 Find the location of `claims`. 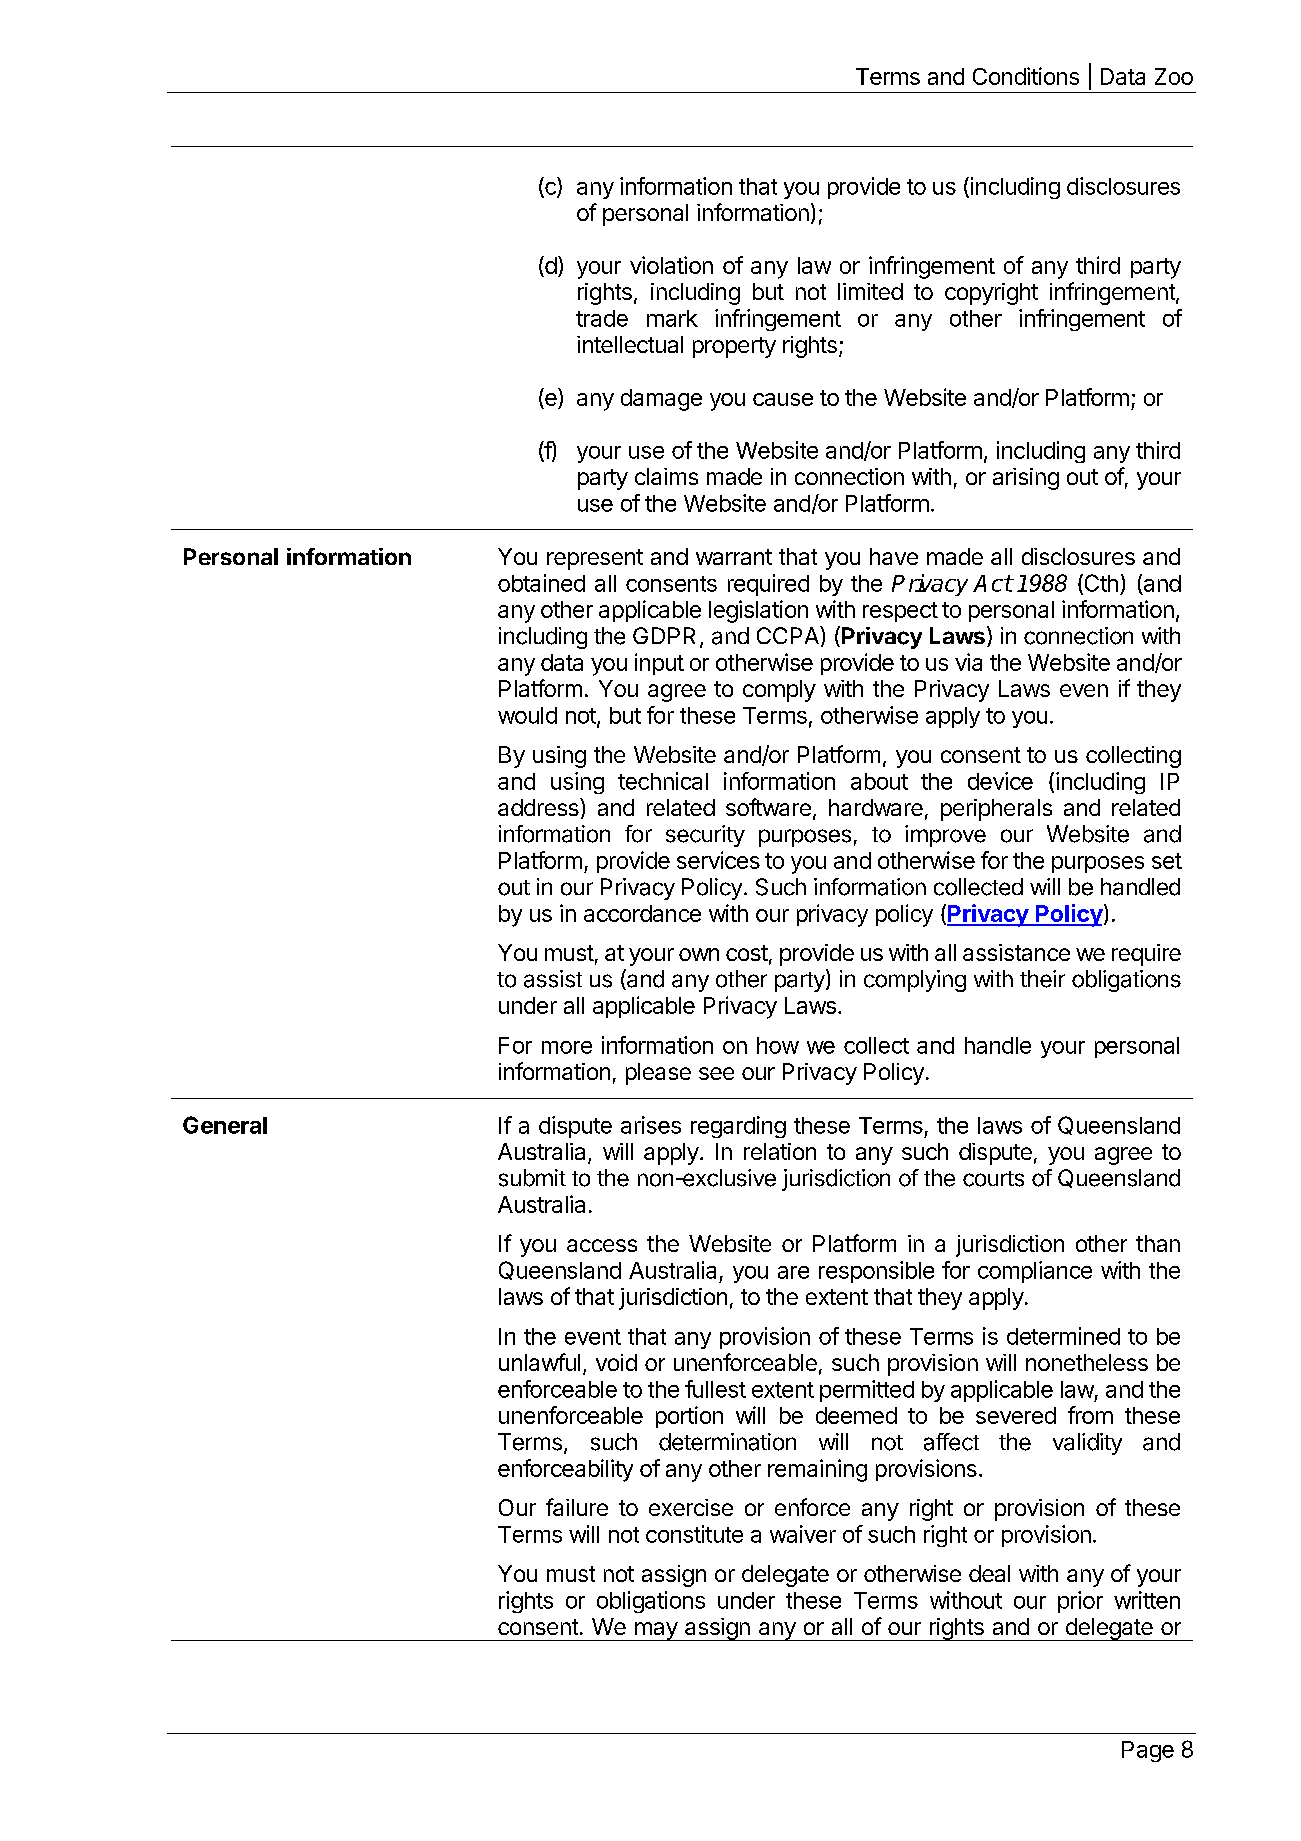

claims is located at coordinates (666, 476).
